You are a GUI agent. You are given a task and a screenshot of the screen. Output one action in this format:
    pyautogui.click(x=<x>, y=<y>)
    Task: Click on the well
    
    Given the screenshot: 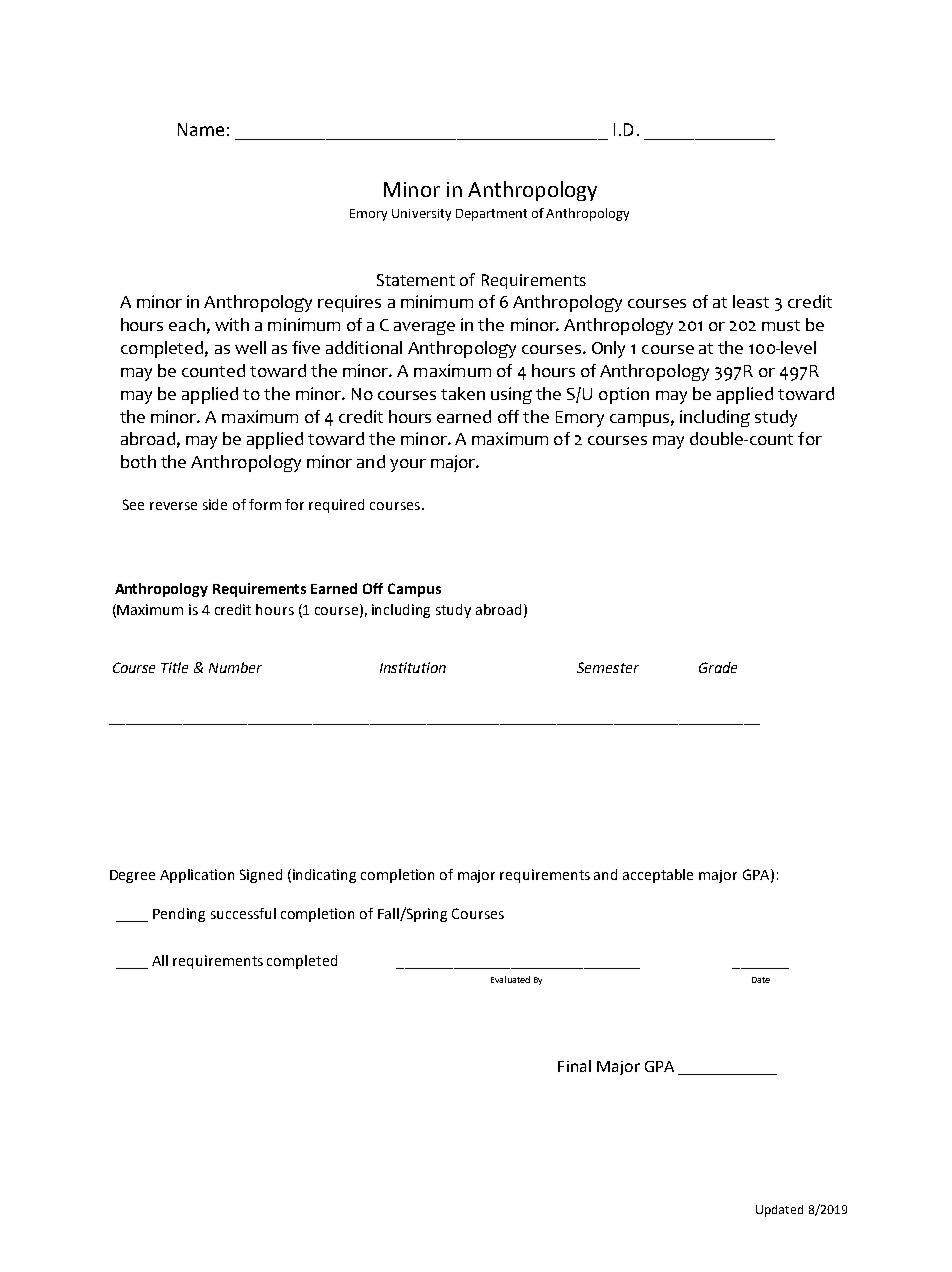 What is the action you would take?
    pyautogui.click(x=250, y=347)
